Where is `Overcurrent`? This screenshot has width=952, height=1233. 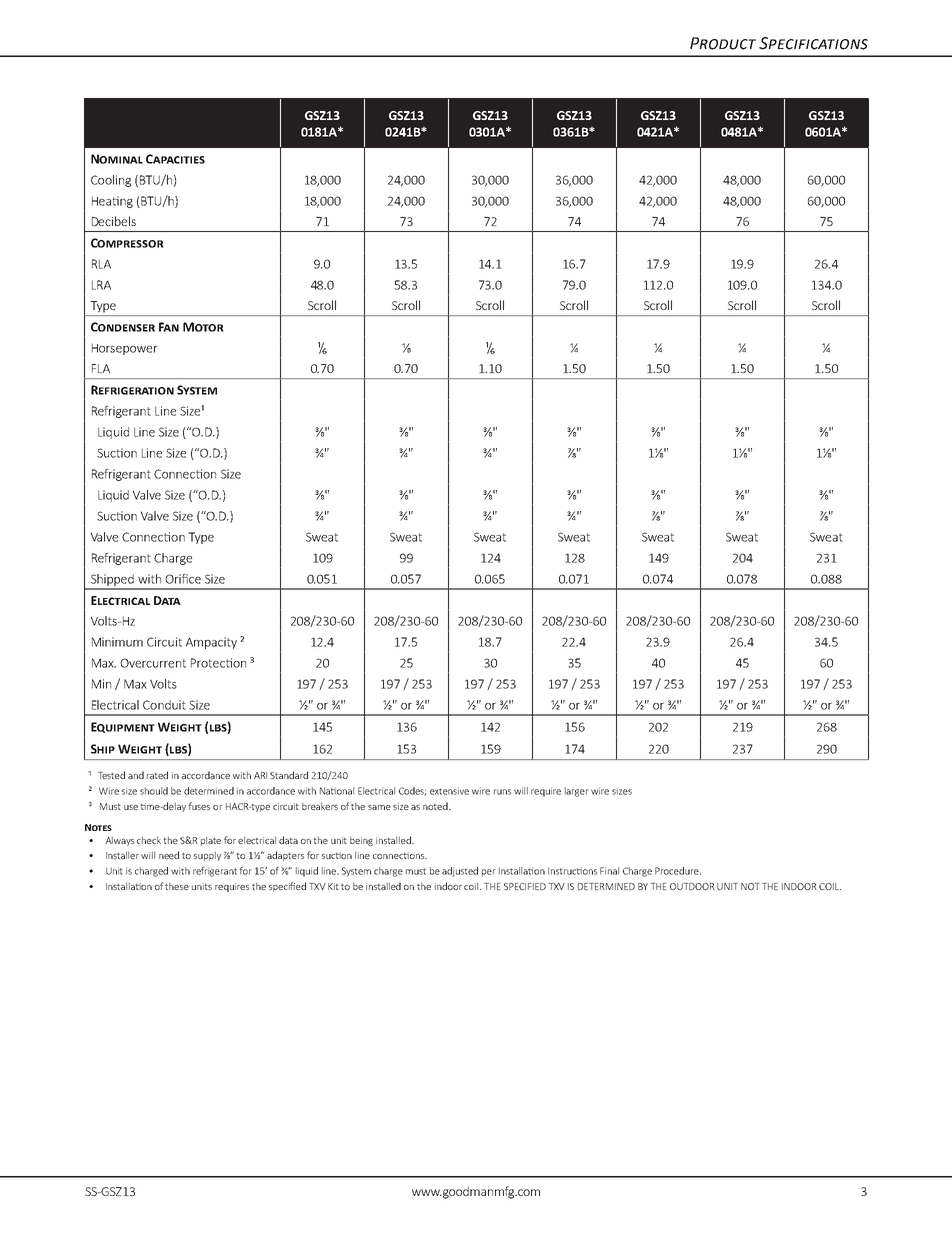 Overcurrent is located at coordinates (153, 663).
